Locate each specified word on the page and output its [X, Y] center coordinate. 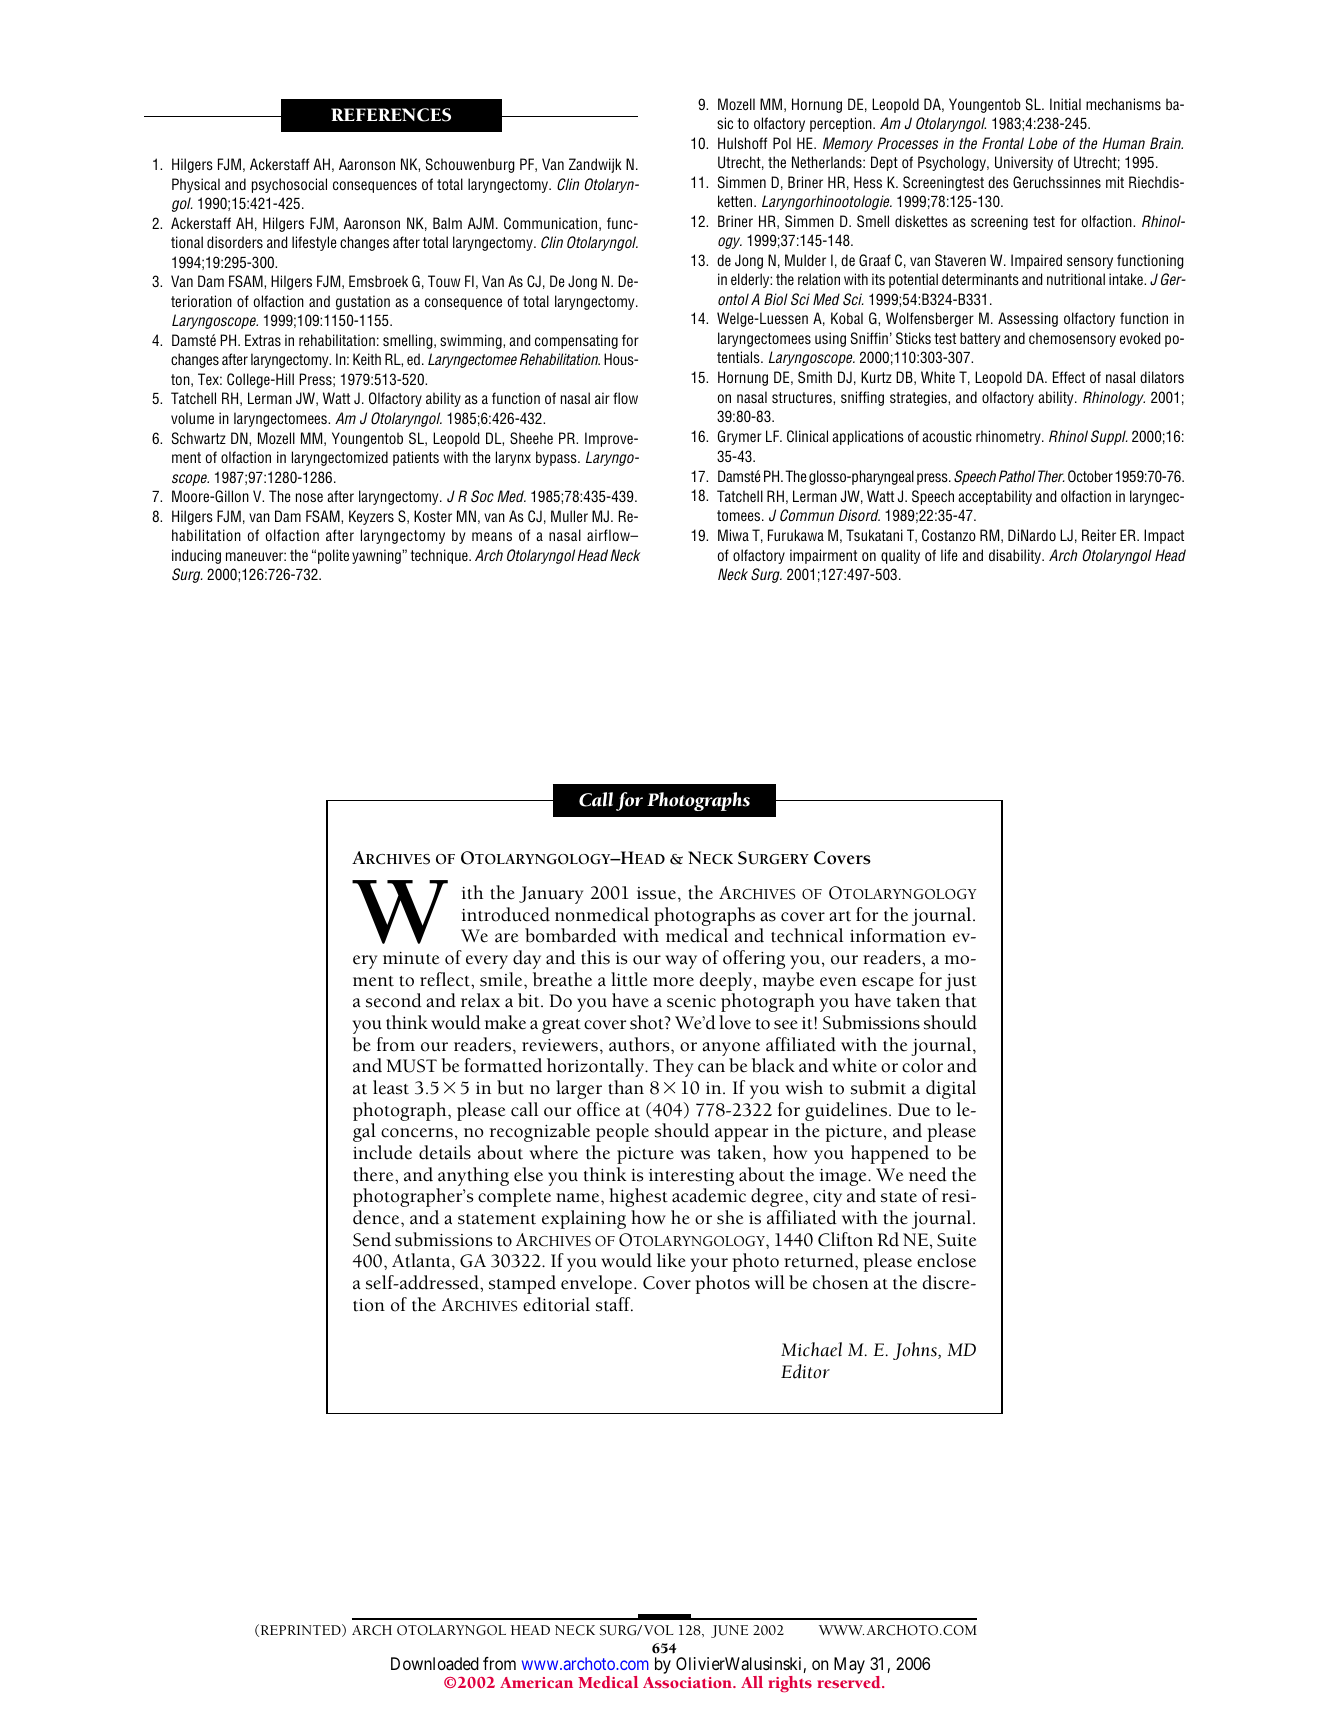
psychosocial [289, 185]
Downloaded [435, 1663]
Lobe [1042, 143]
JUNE [729, 1631]
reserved [850, 1682]
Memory [848, 144]
